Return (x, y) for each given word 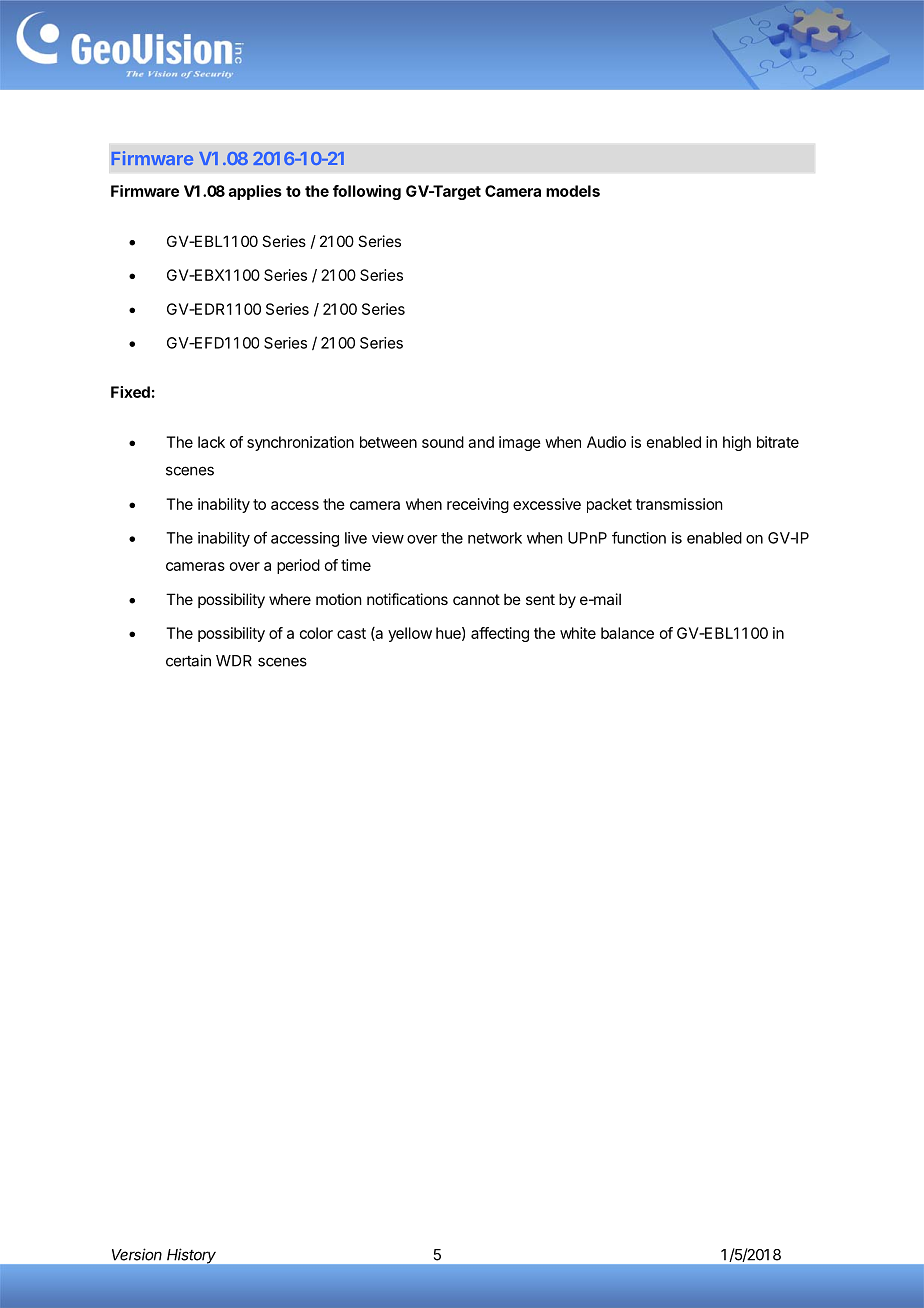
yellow (410, 634)
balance (627, 633)
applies (255, 192)
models (573, 191)
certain (188, 660)
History (191, 1256)
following (367, 192)
